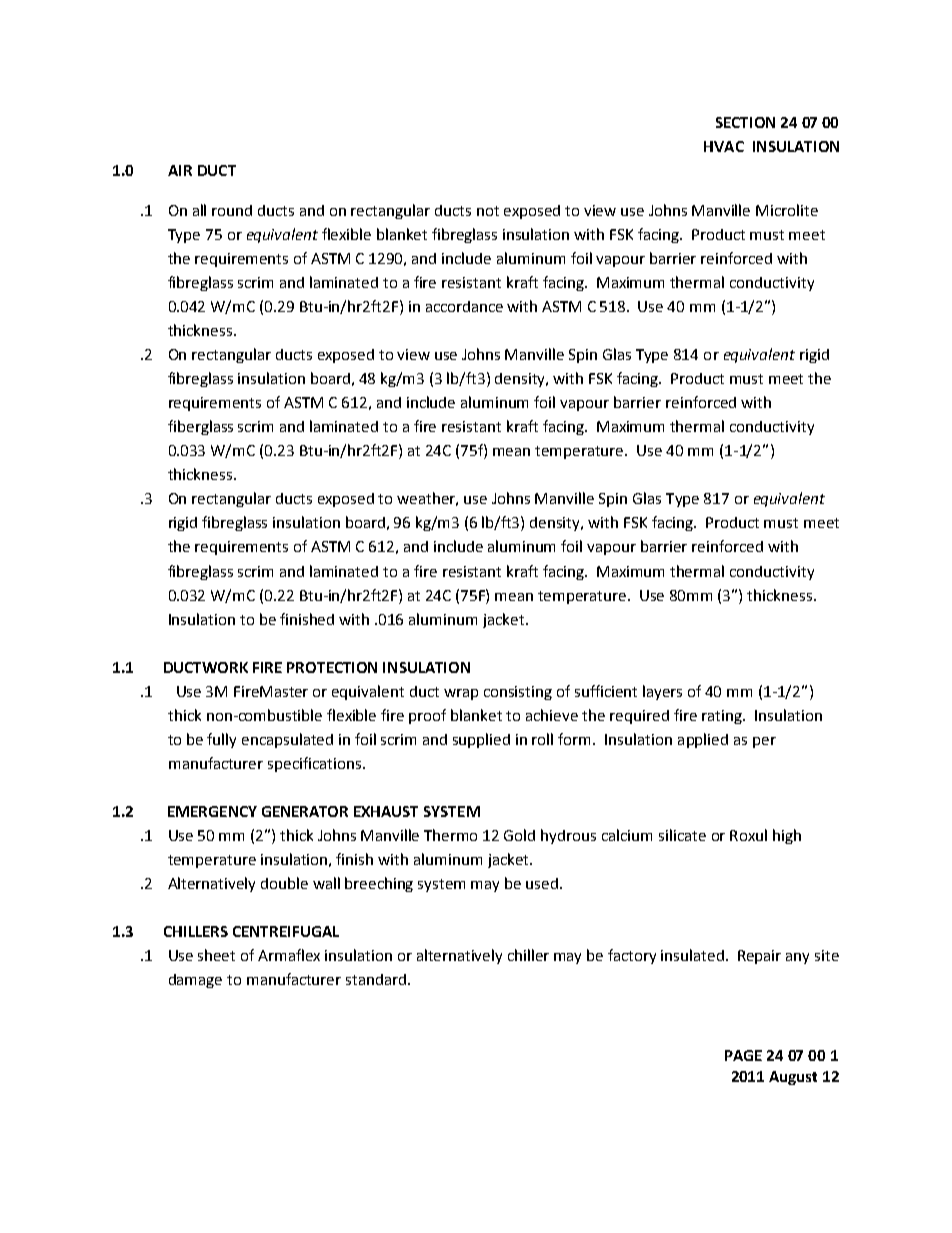  I want to click on not, so click(488, 211).
